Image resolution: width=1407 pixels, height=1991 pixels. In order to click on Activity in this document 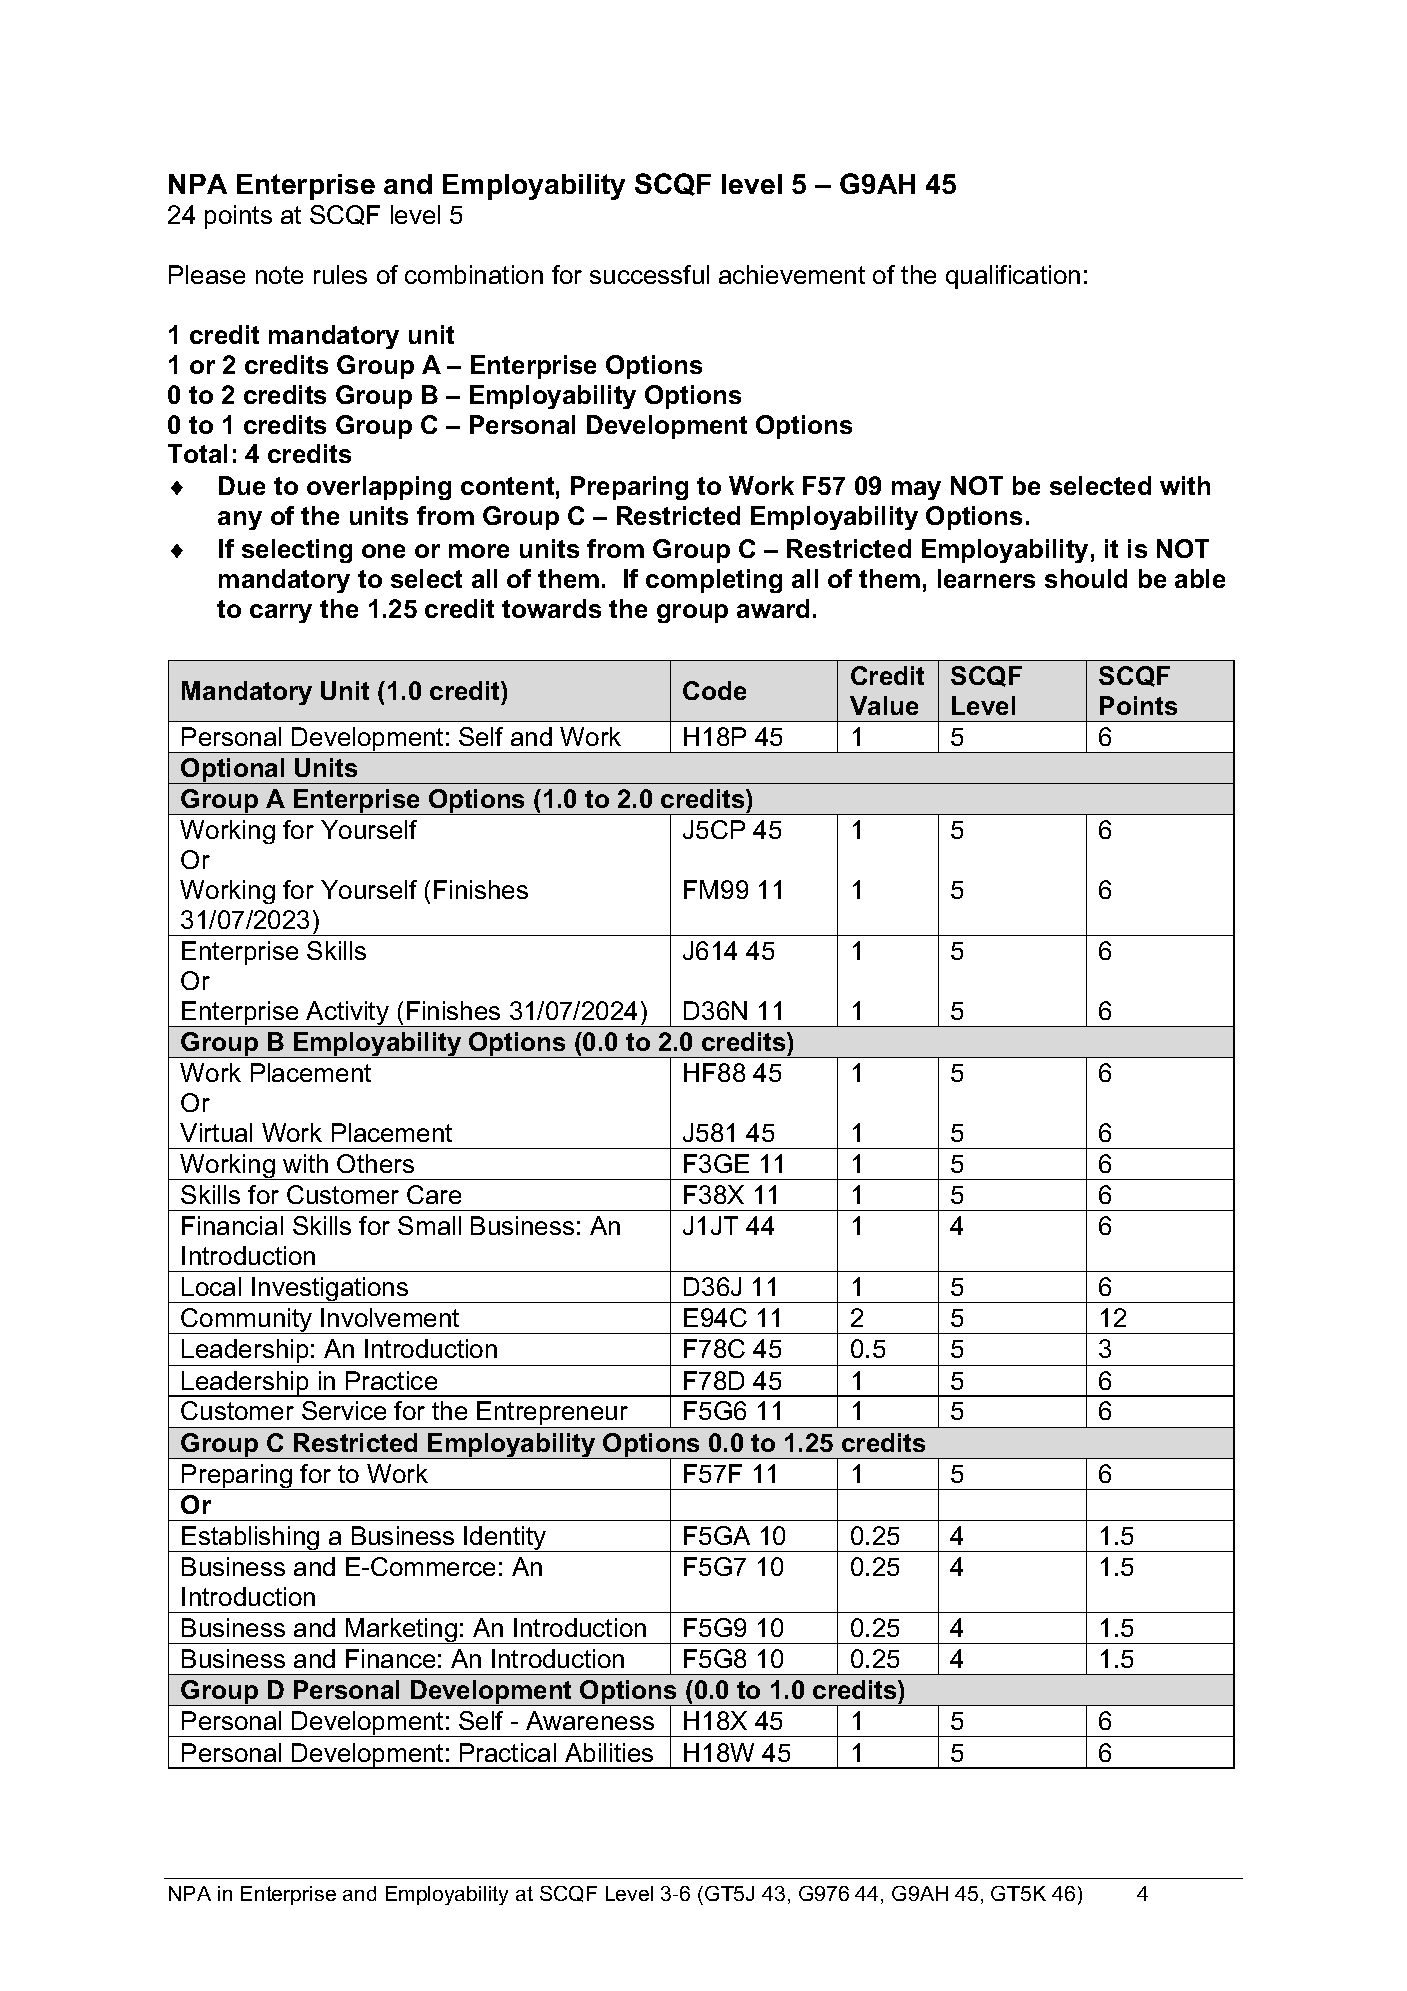, I will do `click(348, 1014)`.
